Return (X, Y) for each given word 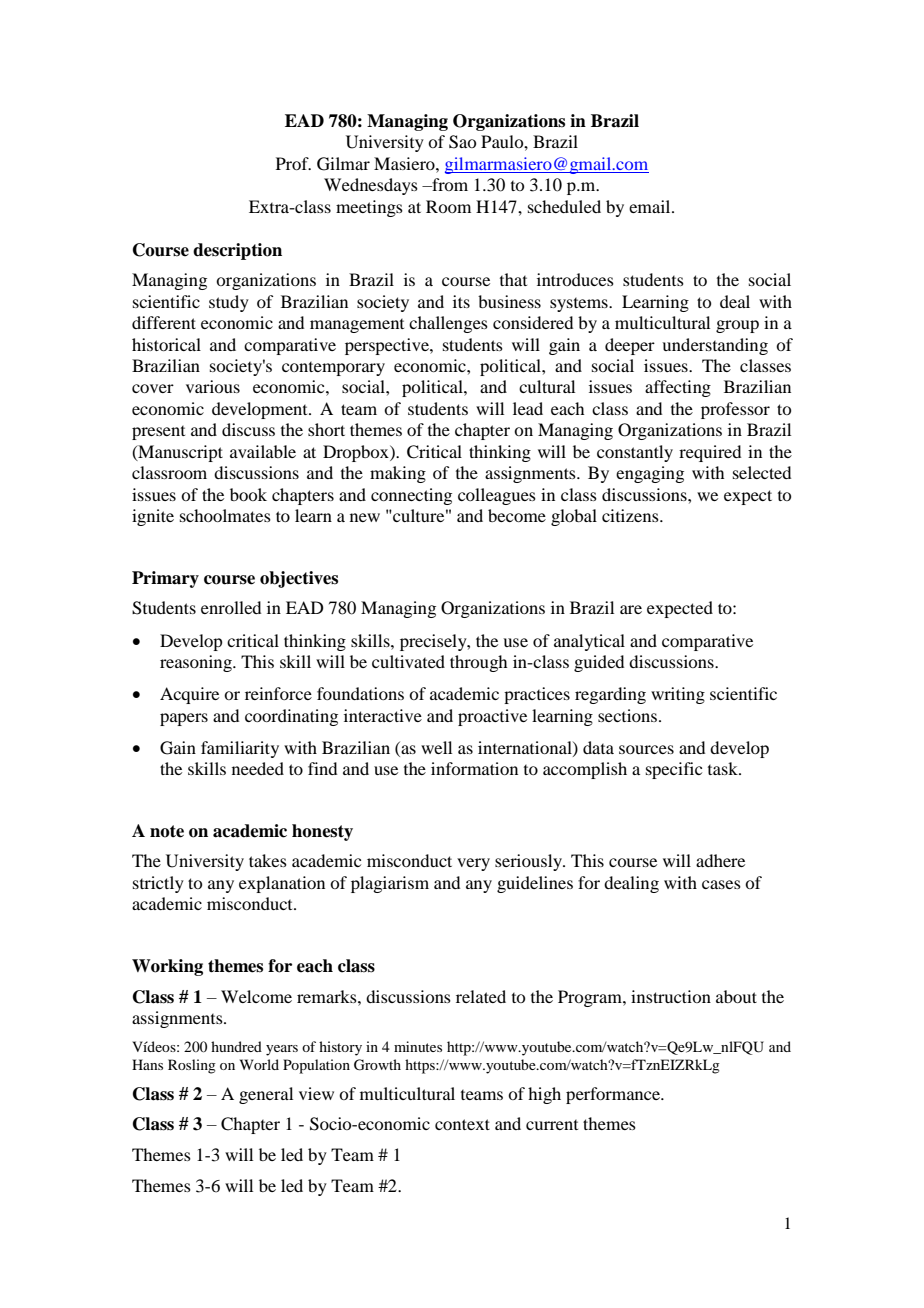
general (266, 1095)
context (462, 1124)
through (478, 663)
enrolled (231, 607)
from (449, 184)
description (237, 251)
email (651, 206)
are (631, 609)
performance (614, 1095)
